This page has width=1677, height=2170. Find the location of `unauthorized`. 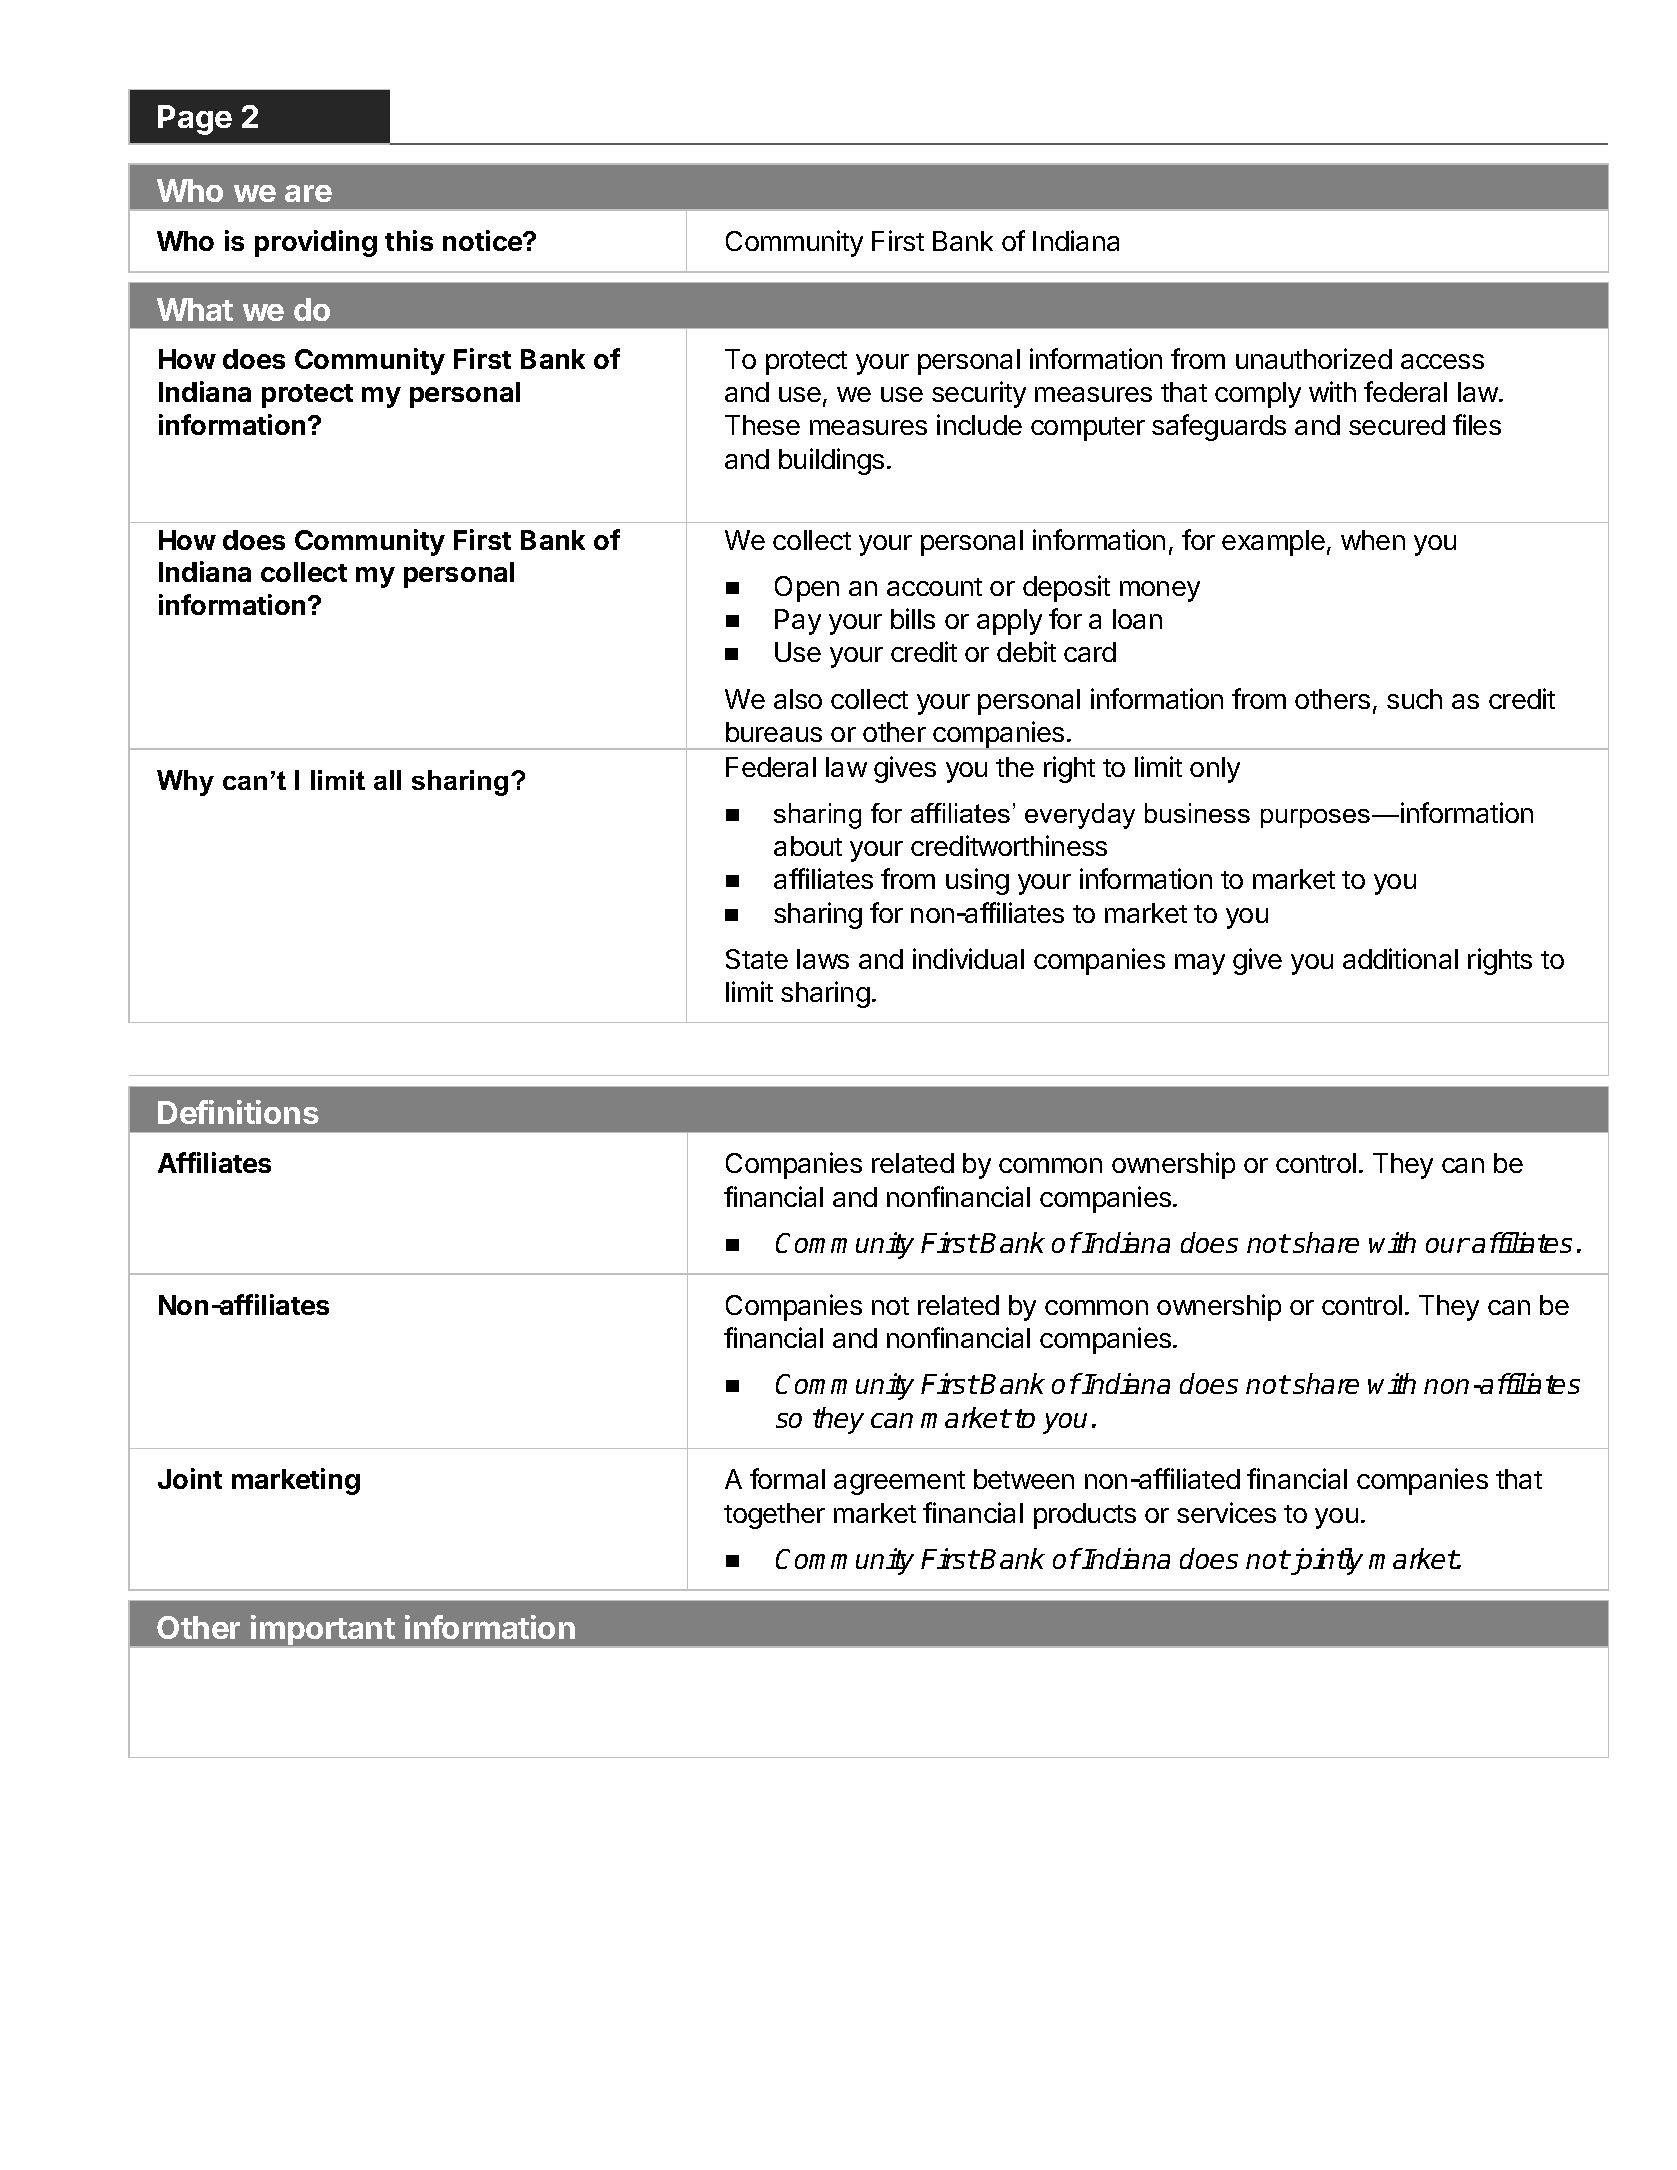

unauthorized is located at coordinates (1314, 358).
